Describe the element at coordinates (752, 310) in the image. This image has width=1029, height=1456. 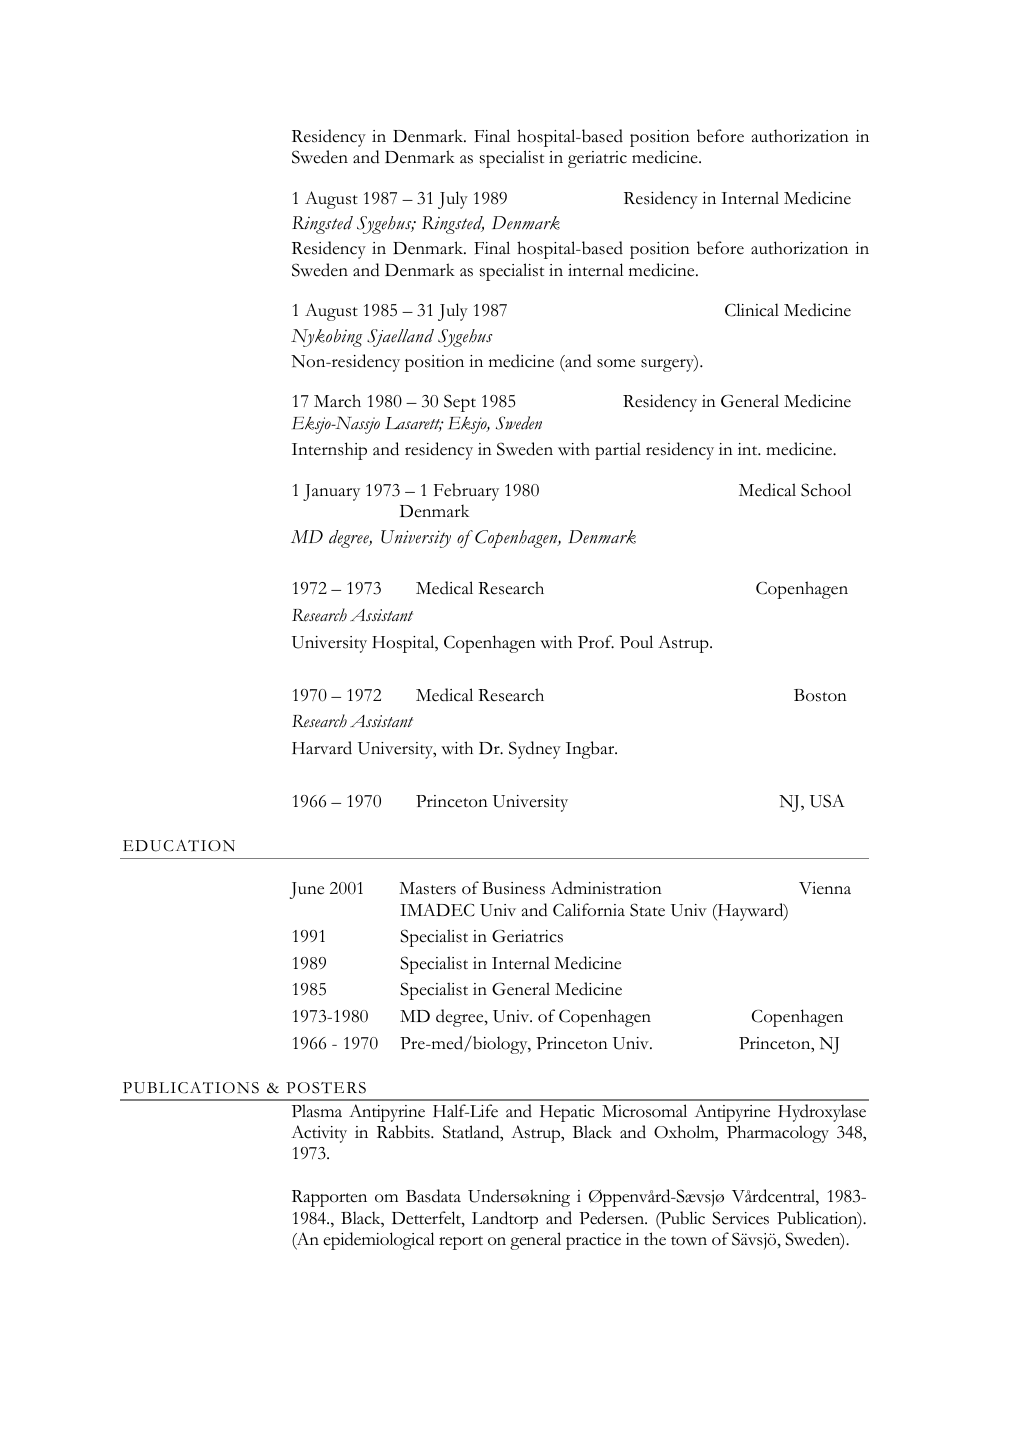
I see `Clinical` at that location.
